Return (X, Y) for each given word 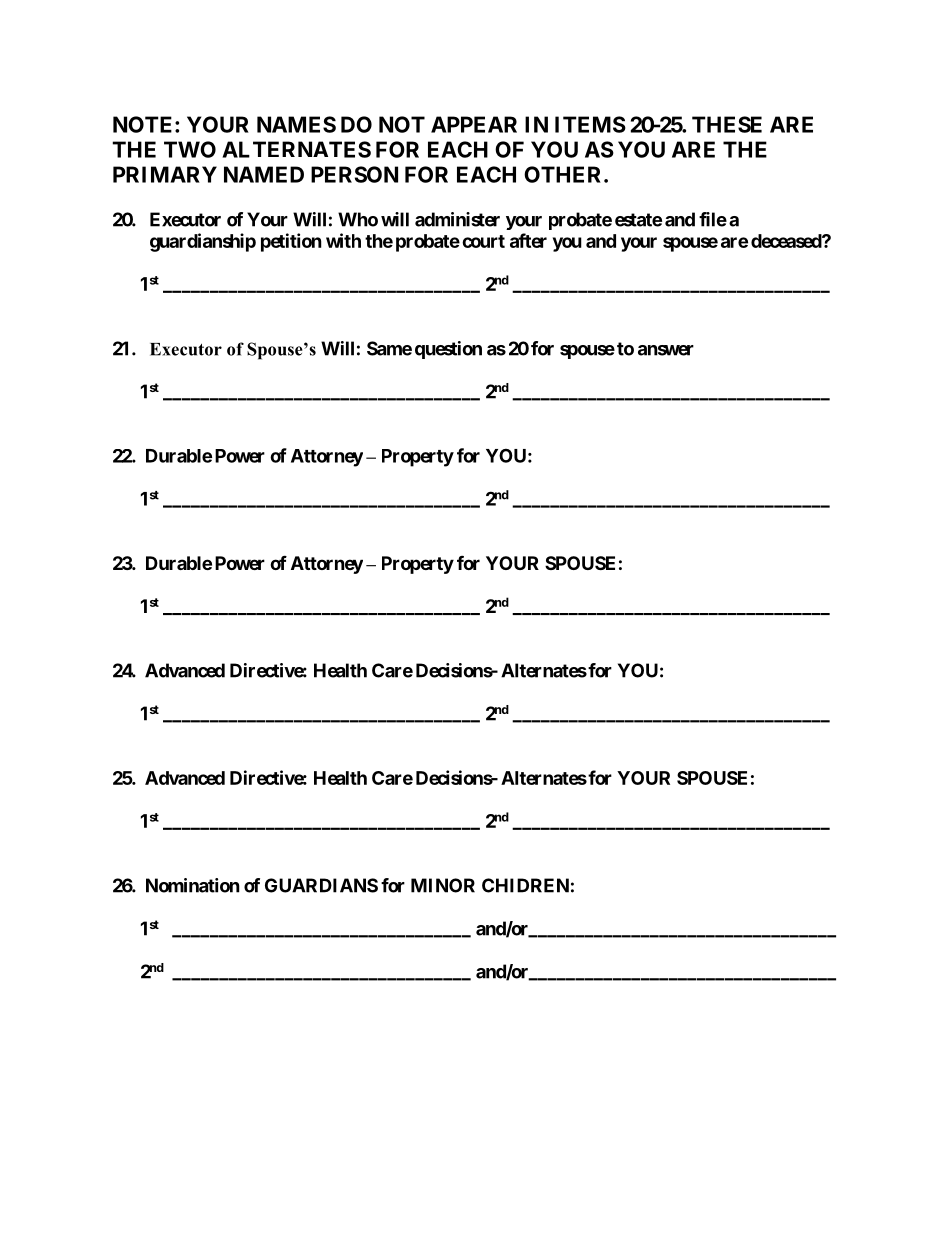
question (448, 350)
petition (291, 242)
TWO (190, 149)
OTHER (564, 174)
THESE (727, 124)
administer (457, 219)
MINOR (443, 885)
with (343, 240)
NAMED (264, 174)
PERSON (354, 174)
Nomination (193, 885)
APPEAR (474, 124)
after (528, 240)
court (483, 241)
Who (358, 219)
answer (666, 350)
